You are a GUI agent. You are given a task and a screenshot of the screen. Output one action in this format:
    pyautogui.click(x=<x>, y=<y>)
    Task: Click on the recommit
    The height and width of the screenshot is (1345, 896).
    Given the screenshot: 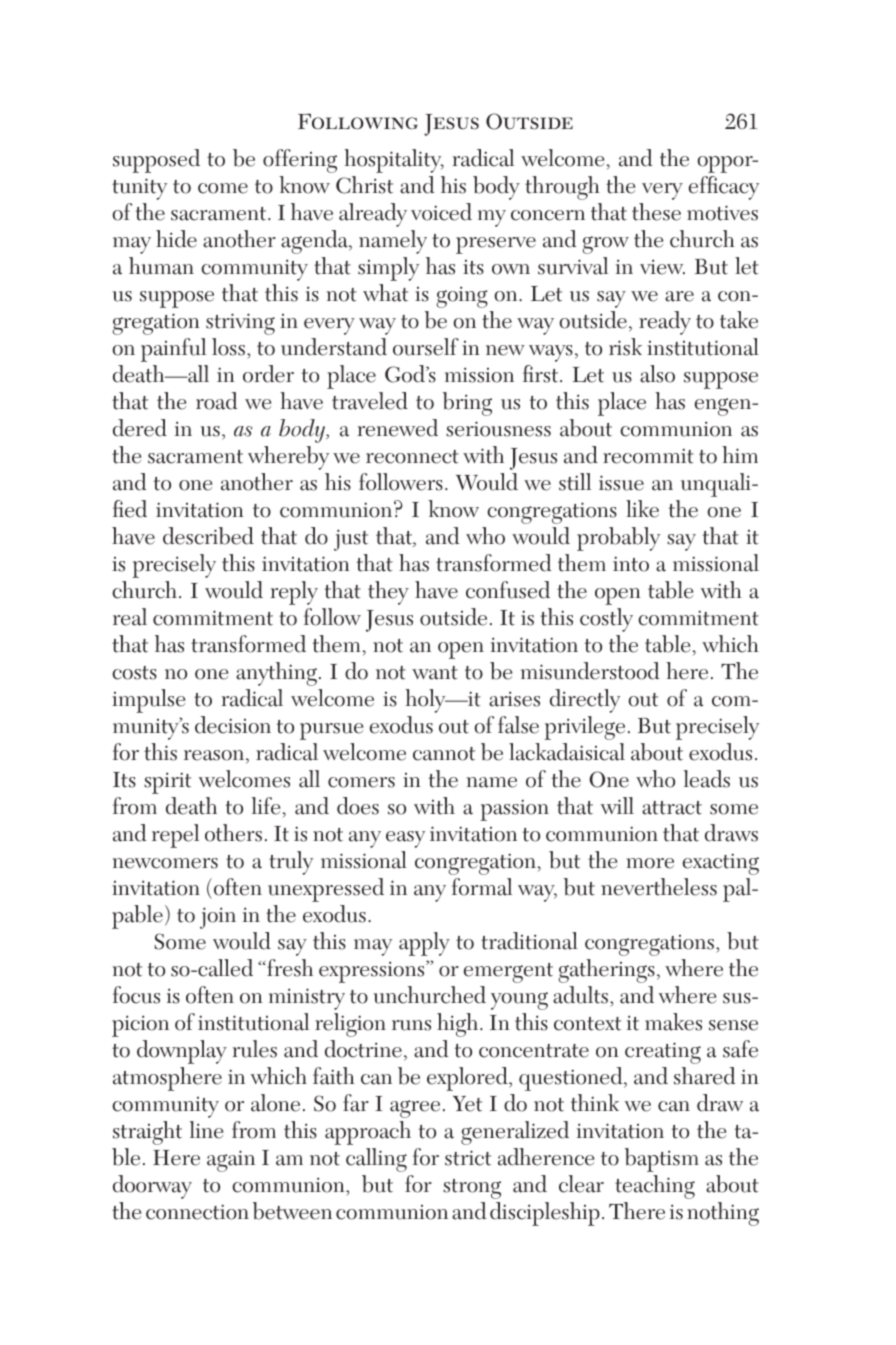 What is the action you would take?
    pyautogui.click(x=648, y=456)
